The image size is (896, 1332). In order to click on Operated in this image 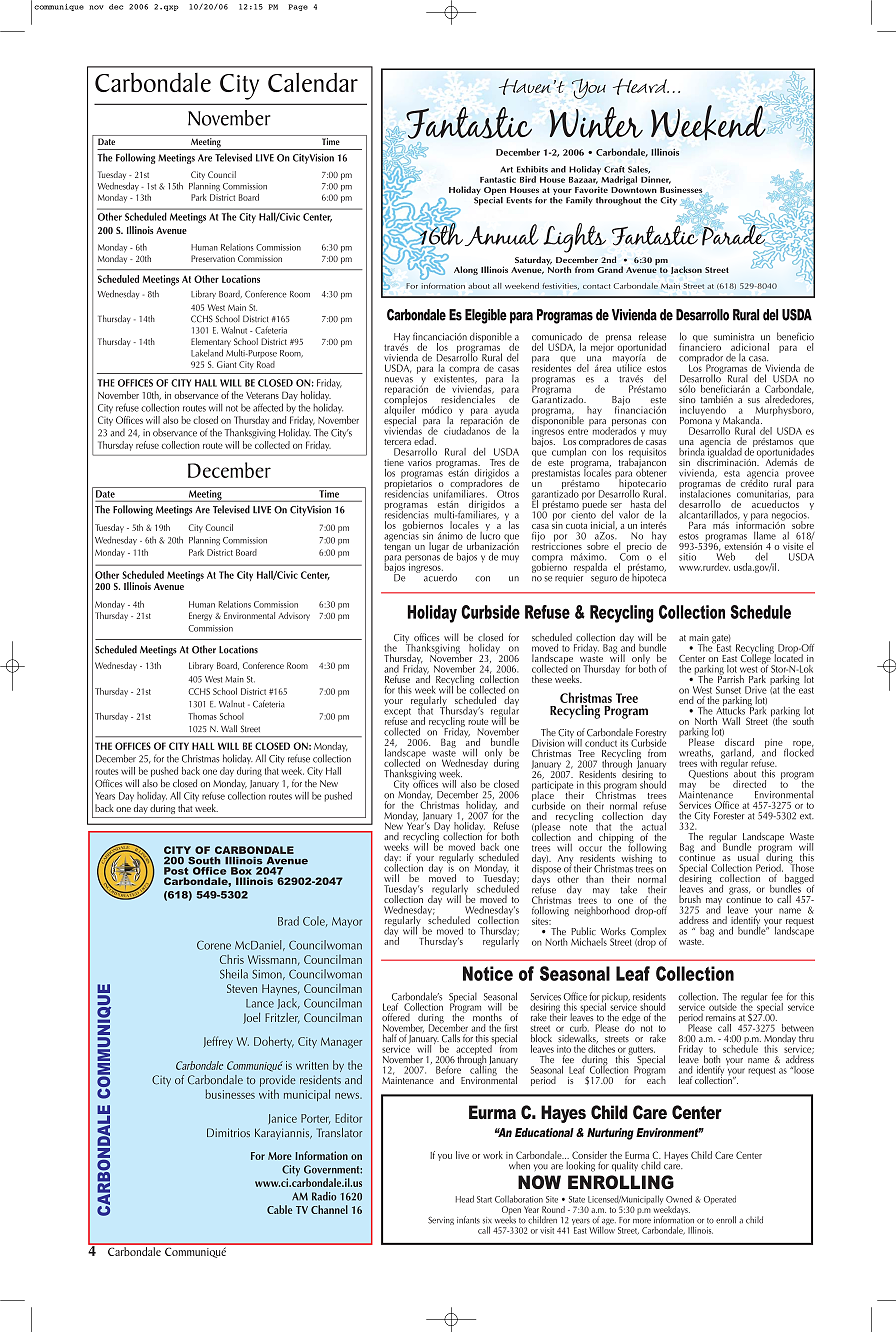, I will do `click(720, 1200)`.
